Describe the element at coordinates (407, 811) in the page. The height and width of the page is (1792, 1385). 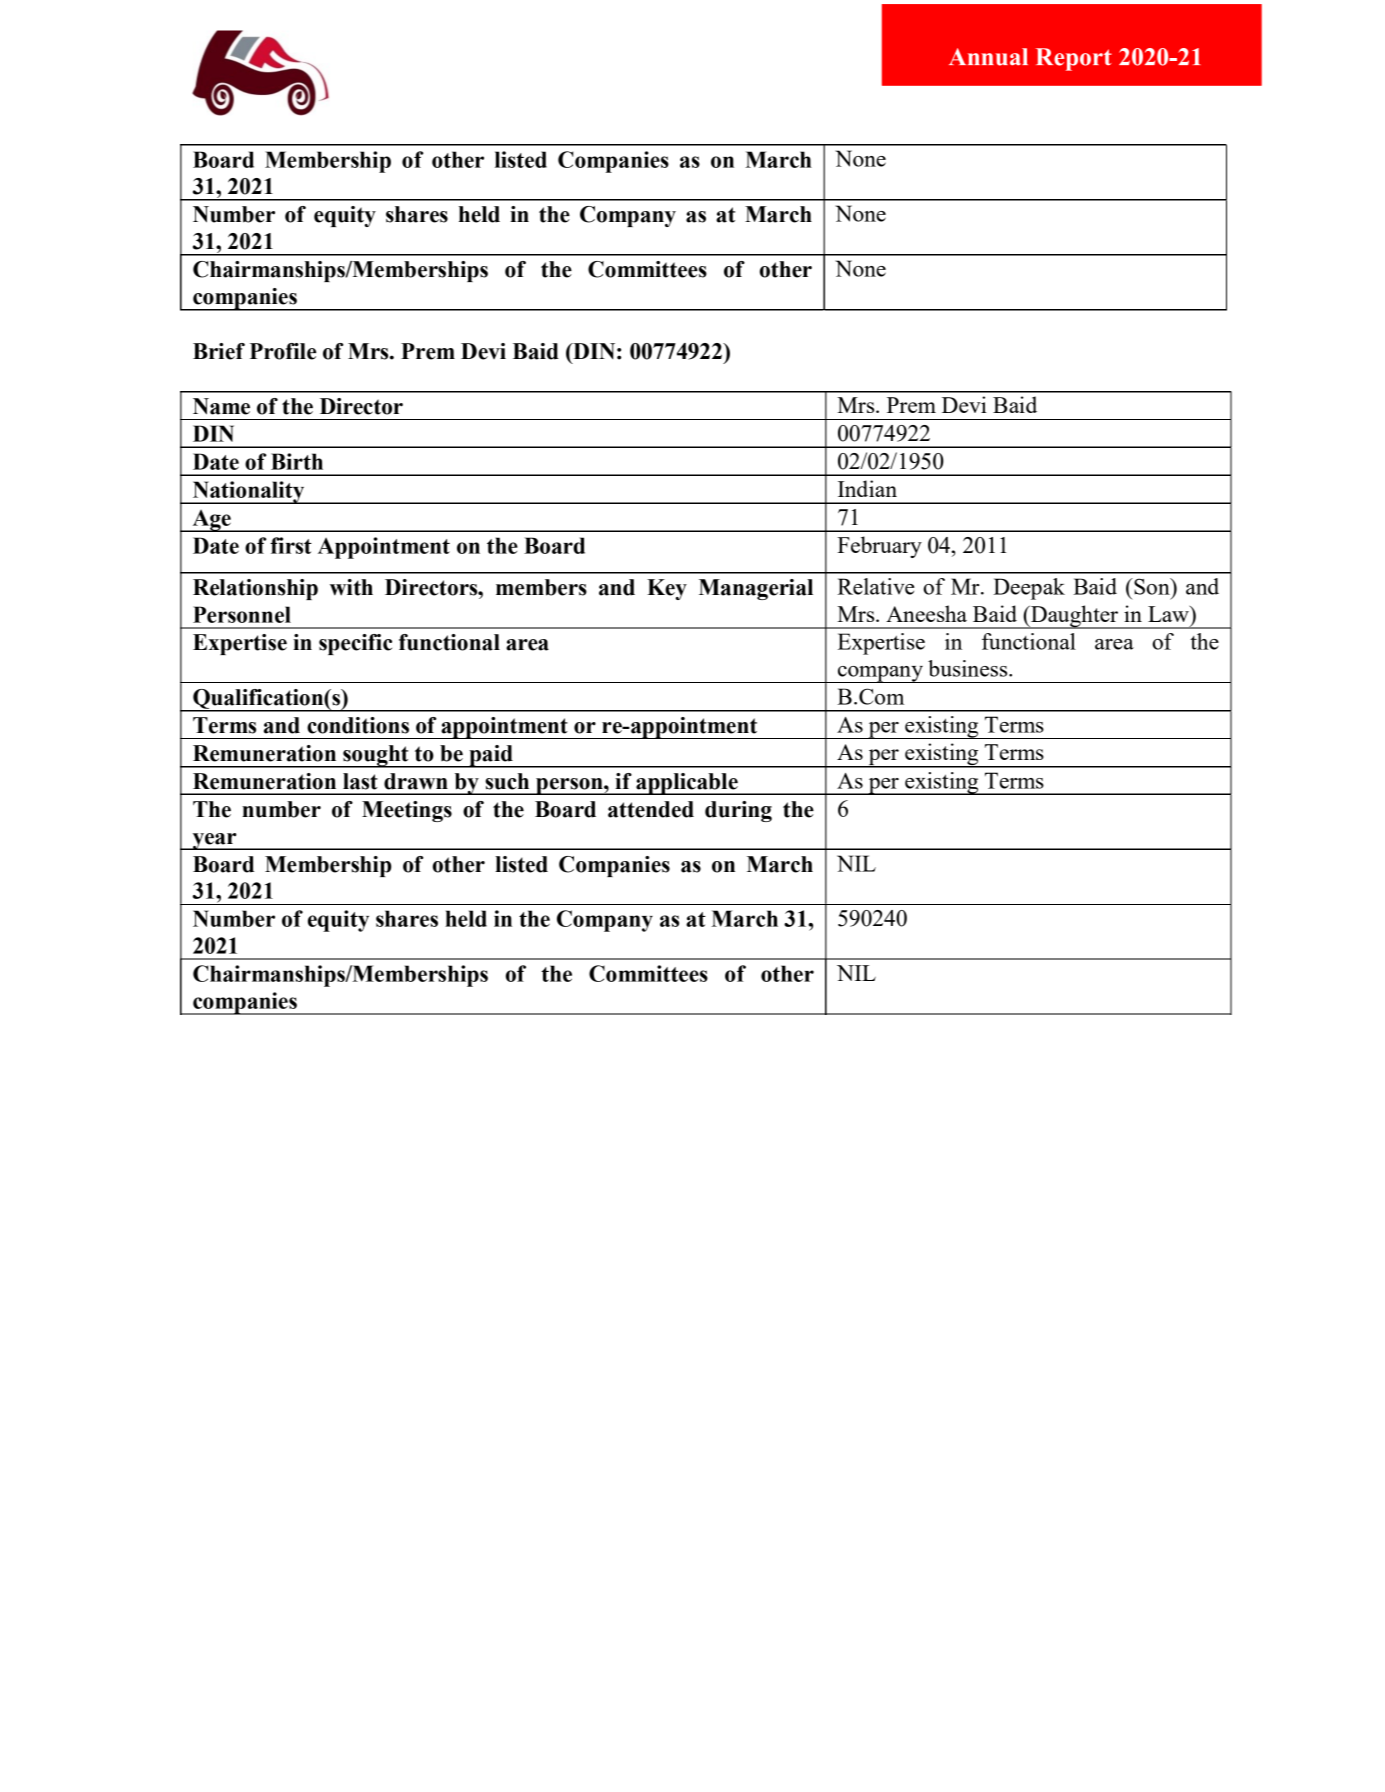
I see `Meetings` at that location.
